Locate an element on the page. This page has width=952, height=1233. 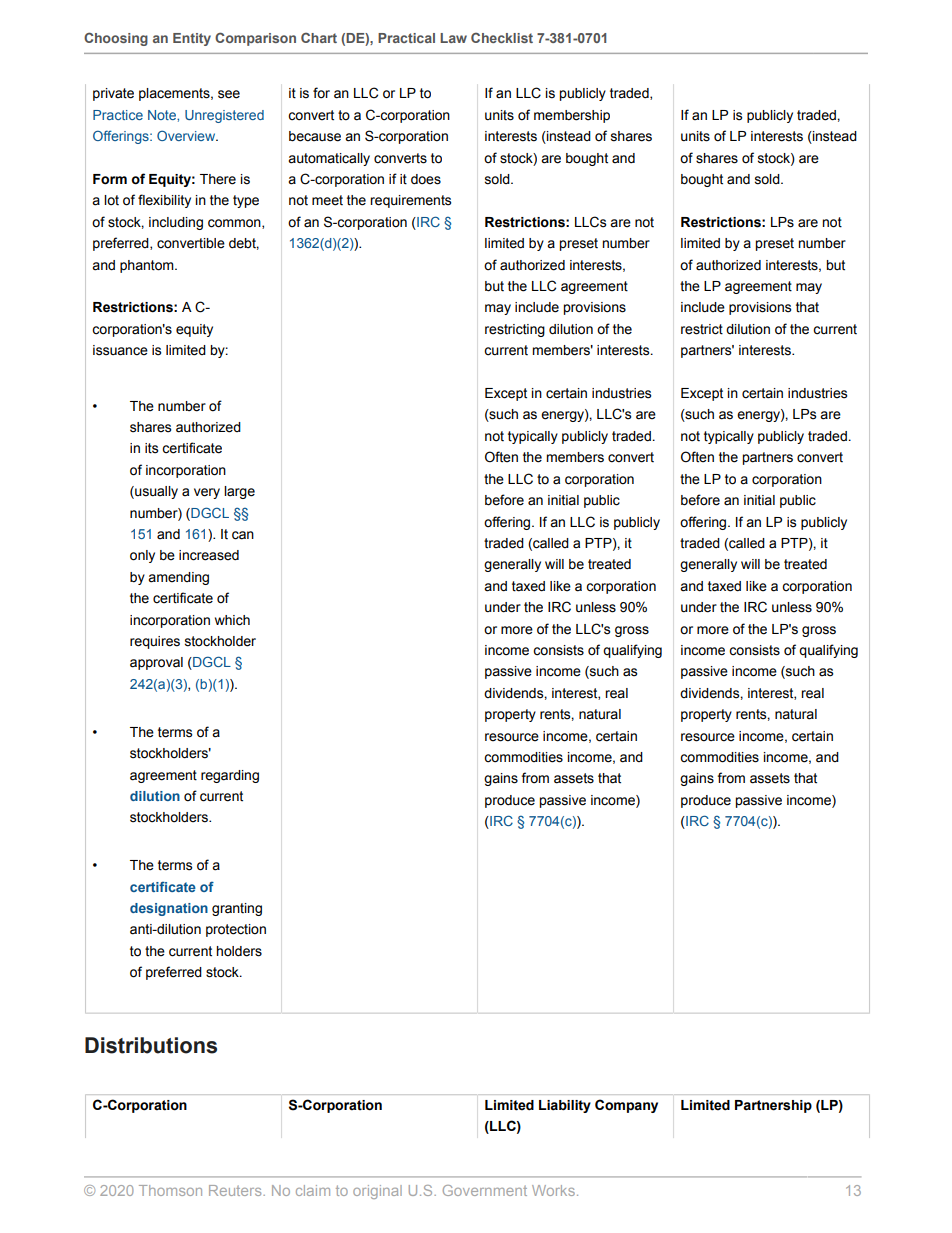
Works is located at coordinates (553, 1190).
